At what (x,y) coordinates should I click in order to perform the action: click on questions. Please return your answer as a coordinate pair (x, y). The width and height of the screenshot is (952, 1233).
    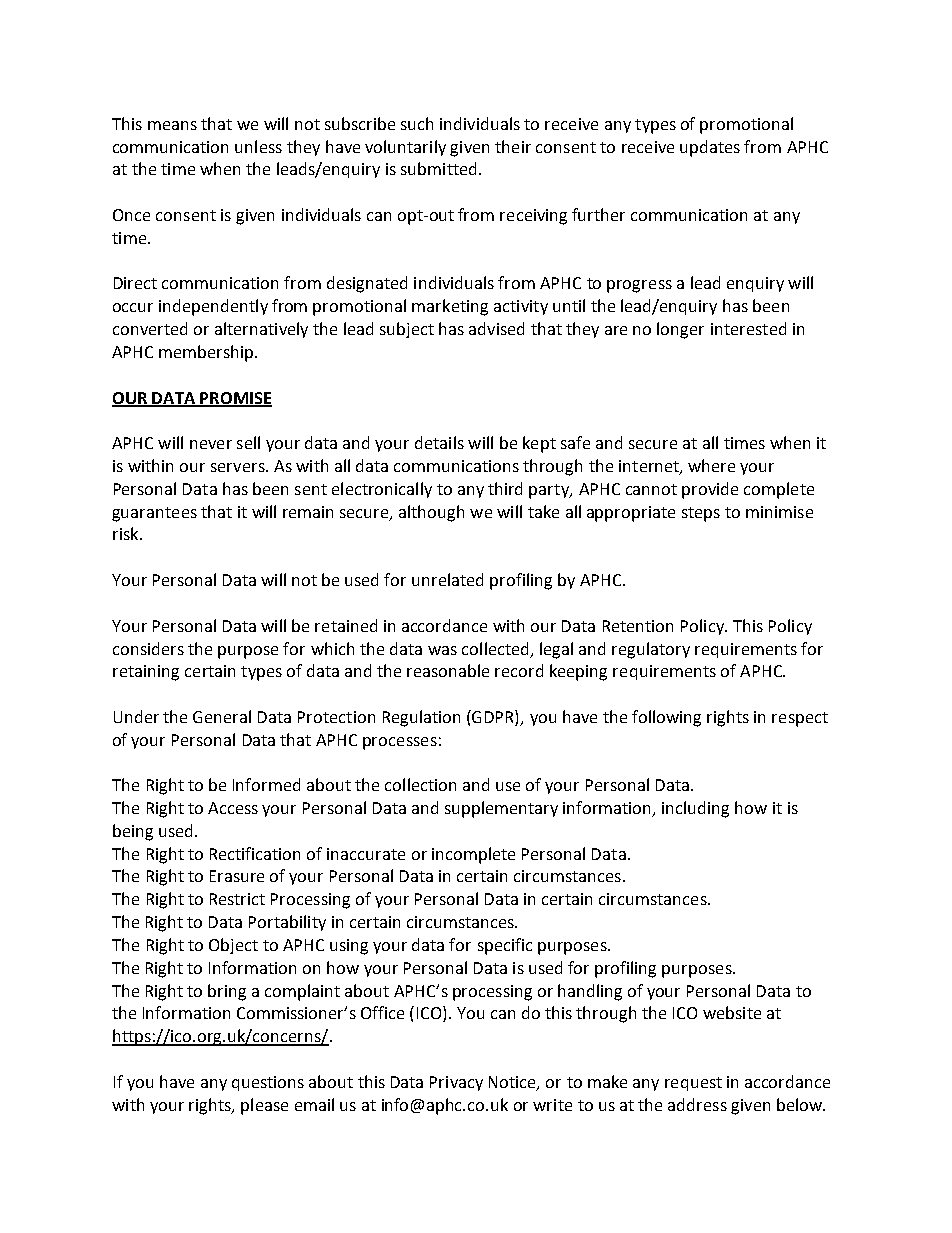
    Looking at the image, I should click on (268, 1083).
